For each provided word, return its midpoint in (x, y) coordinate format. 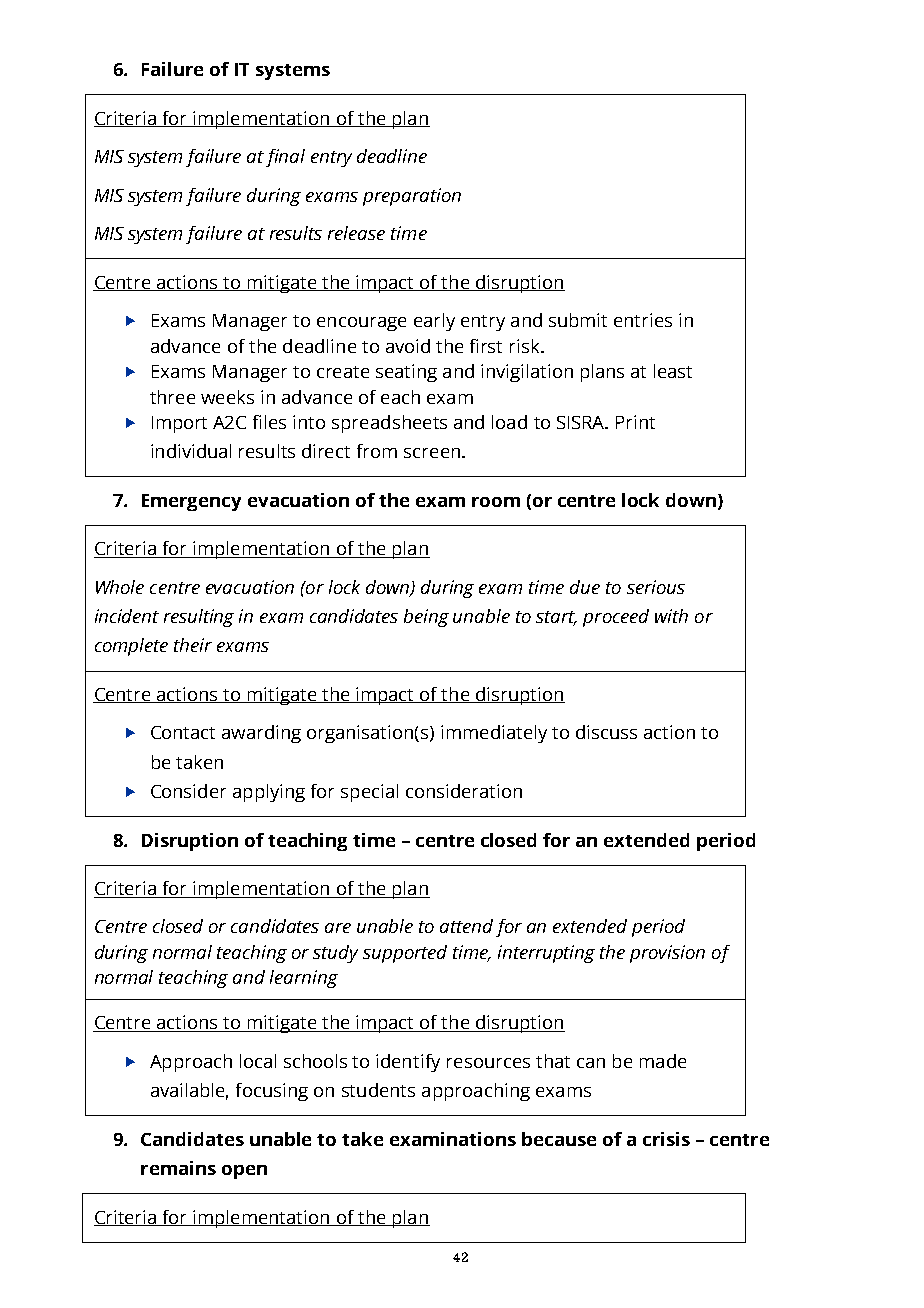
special (369, 793)
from (377, 451)
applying (269, 793)
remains (178, 1168)
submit (578, 320)
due (585, 587)
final (285, 158)
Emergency (191, 502)
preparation (412, 197)
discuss (606, 732)
